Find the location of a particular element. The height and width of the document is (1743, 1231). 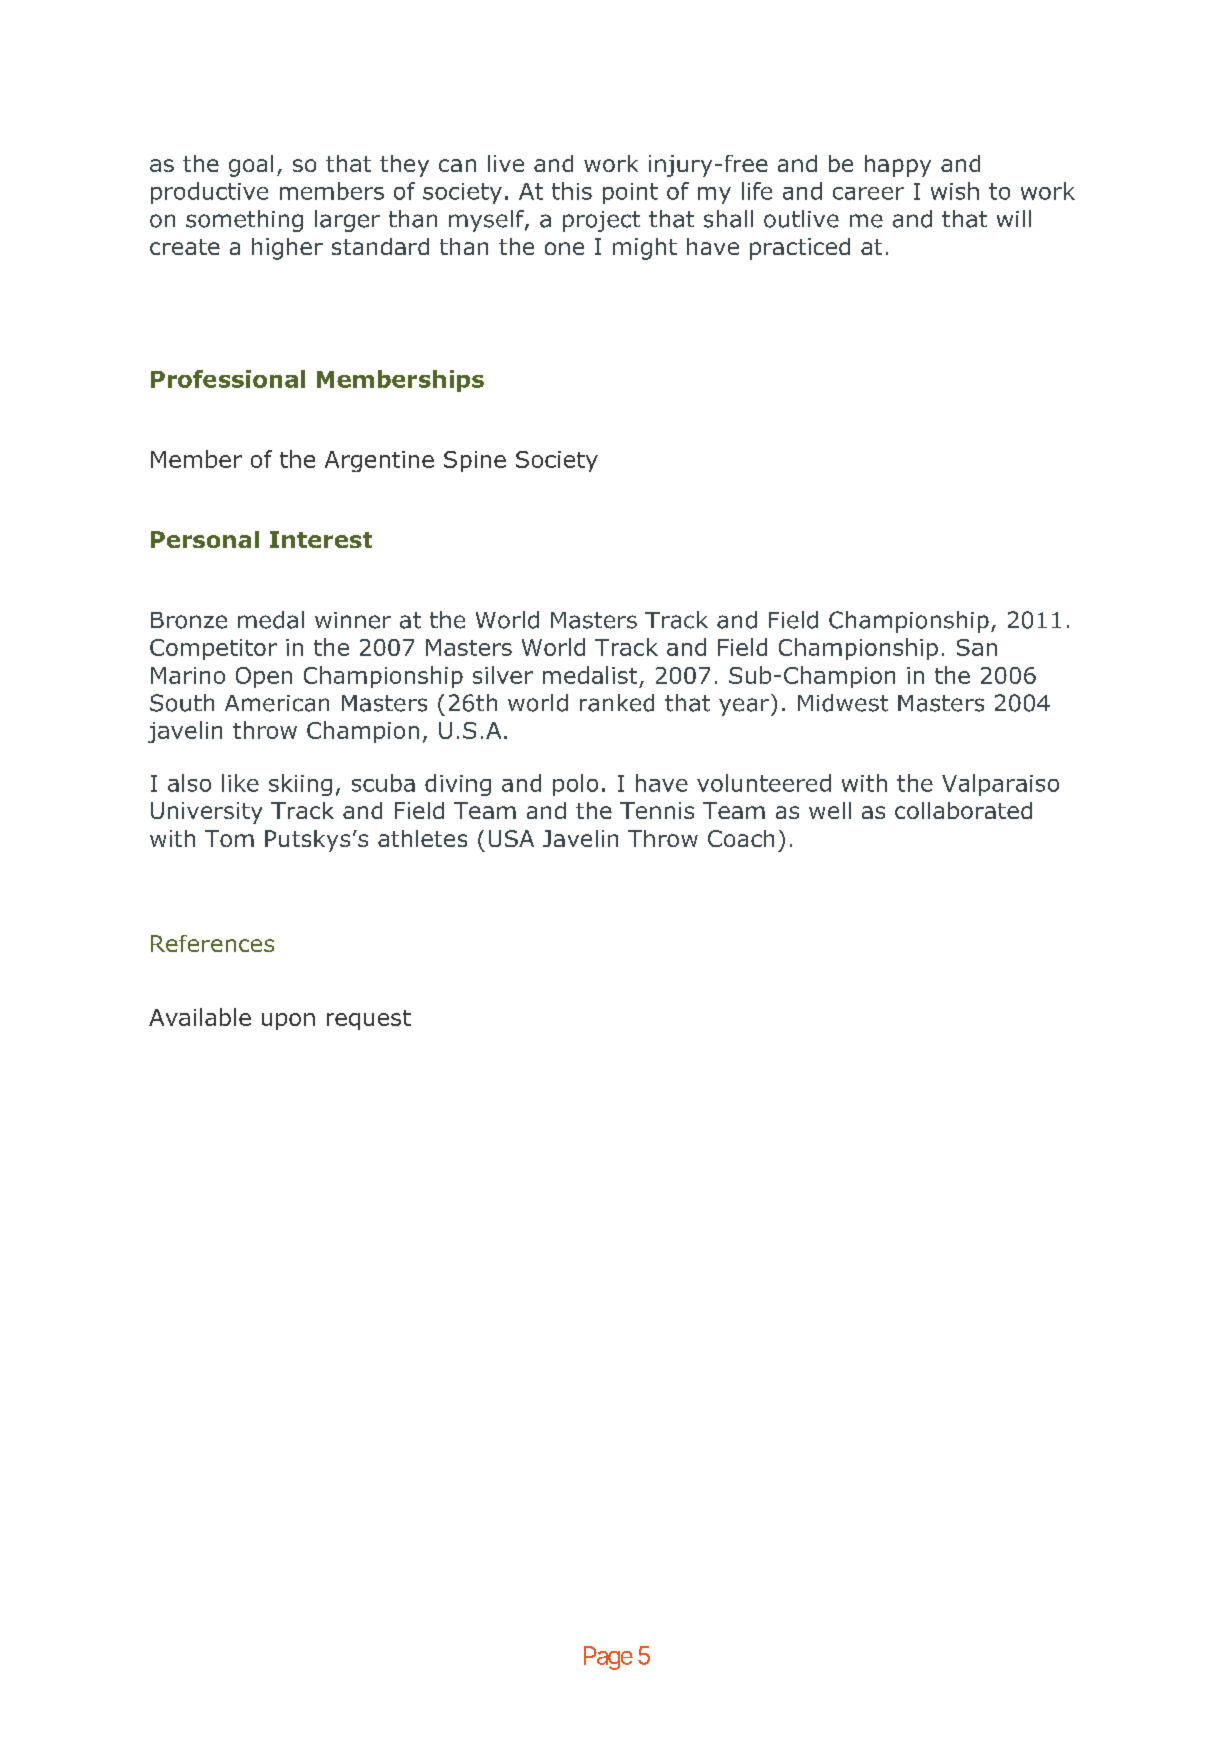

this is located at coordinates (572, 191).
